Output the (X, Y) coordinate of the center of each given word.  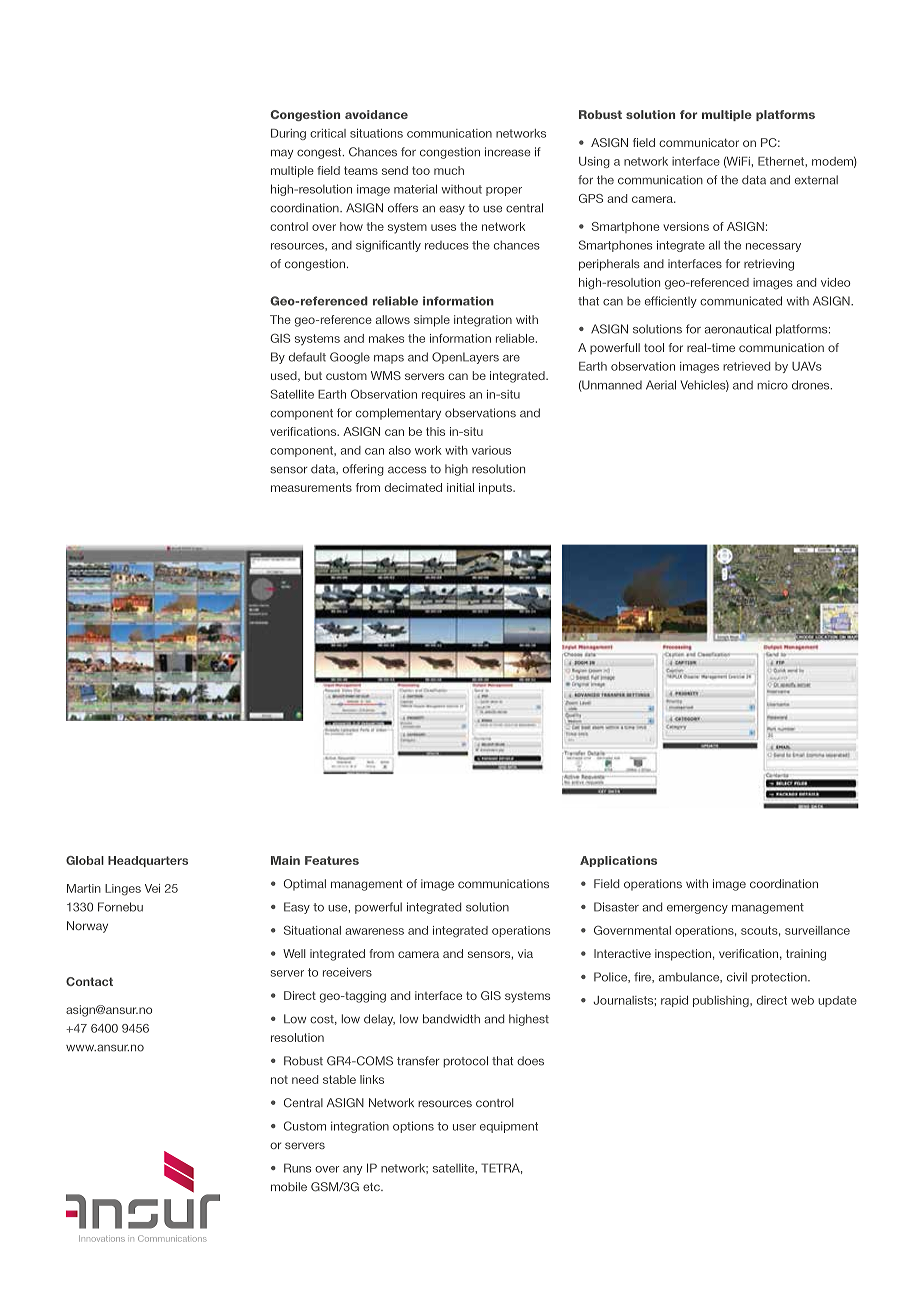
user (464, 1127)
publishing (722, 1001)
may (282, 154)
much (449, 170)
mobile (289, 1186)
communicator (699, 142)
